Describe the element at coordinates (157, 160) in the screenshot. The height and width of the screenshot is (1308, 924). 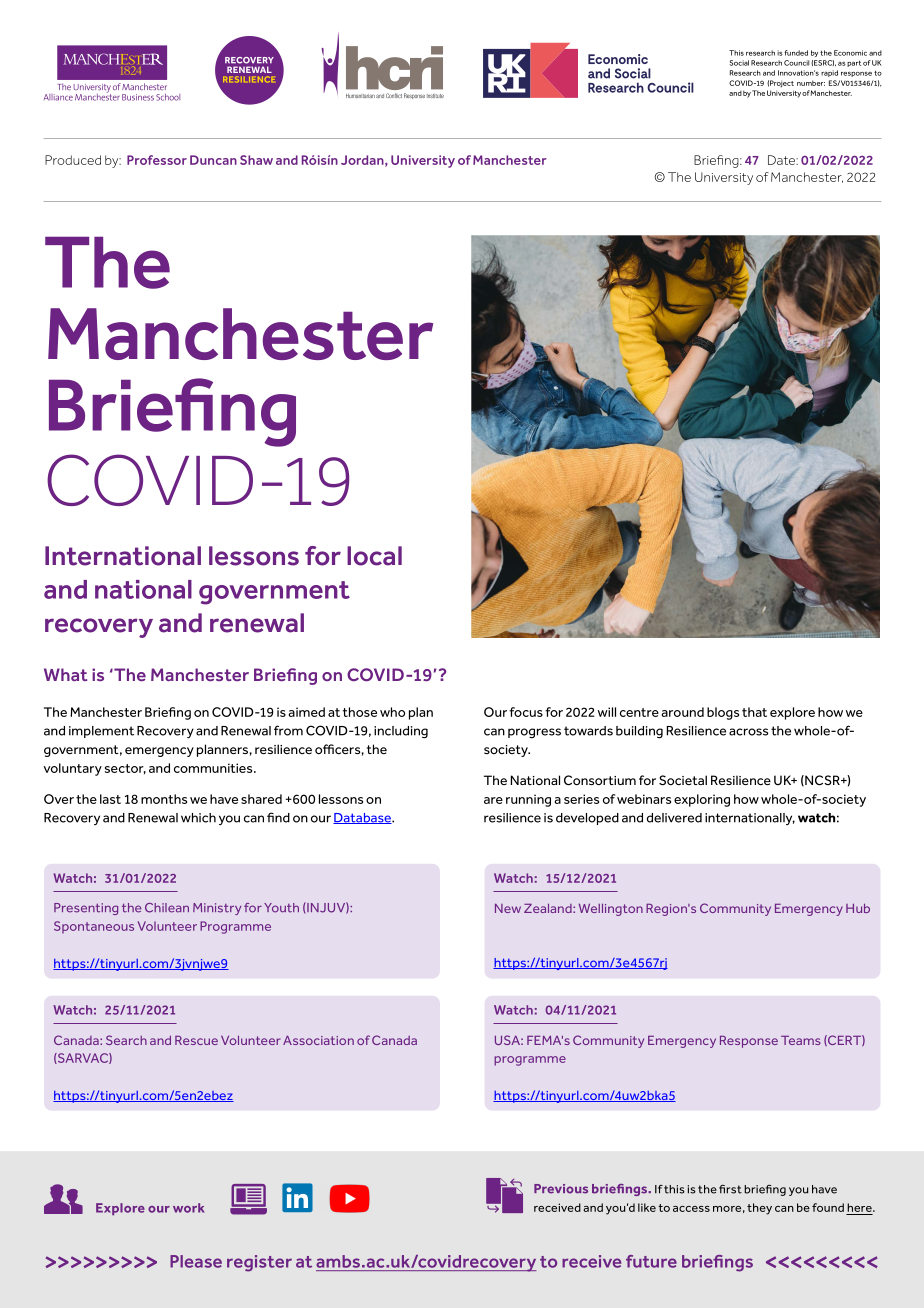
I see `Professor` at that location.
